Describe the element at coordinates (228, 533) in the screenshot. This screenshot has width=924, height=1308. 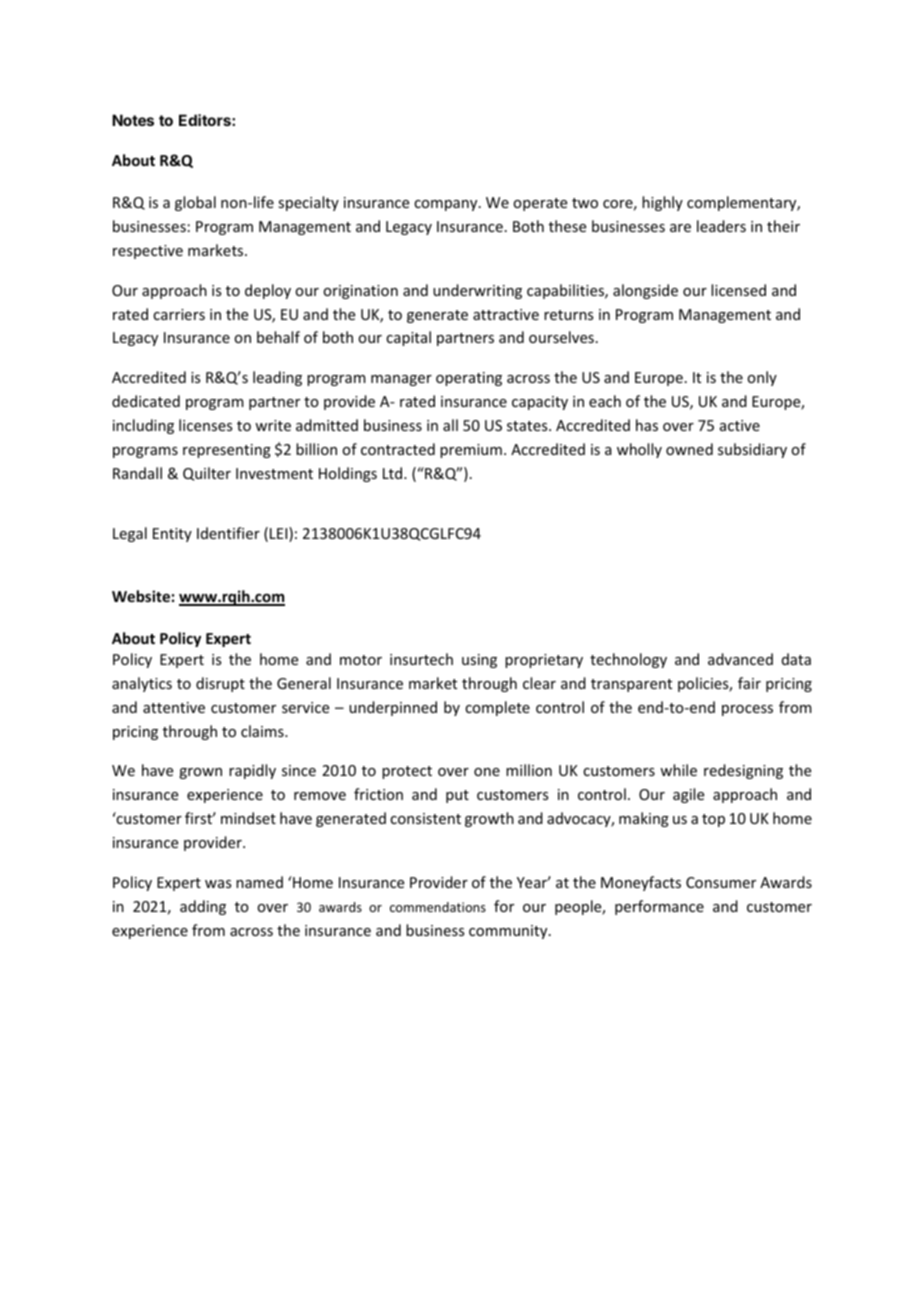
I see `Identifier` at that location.
